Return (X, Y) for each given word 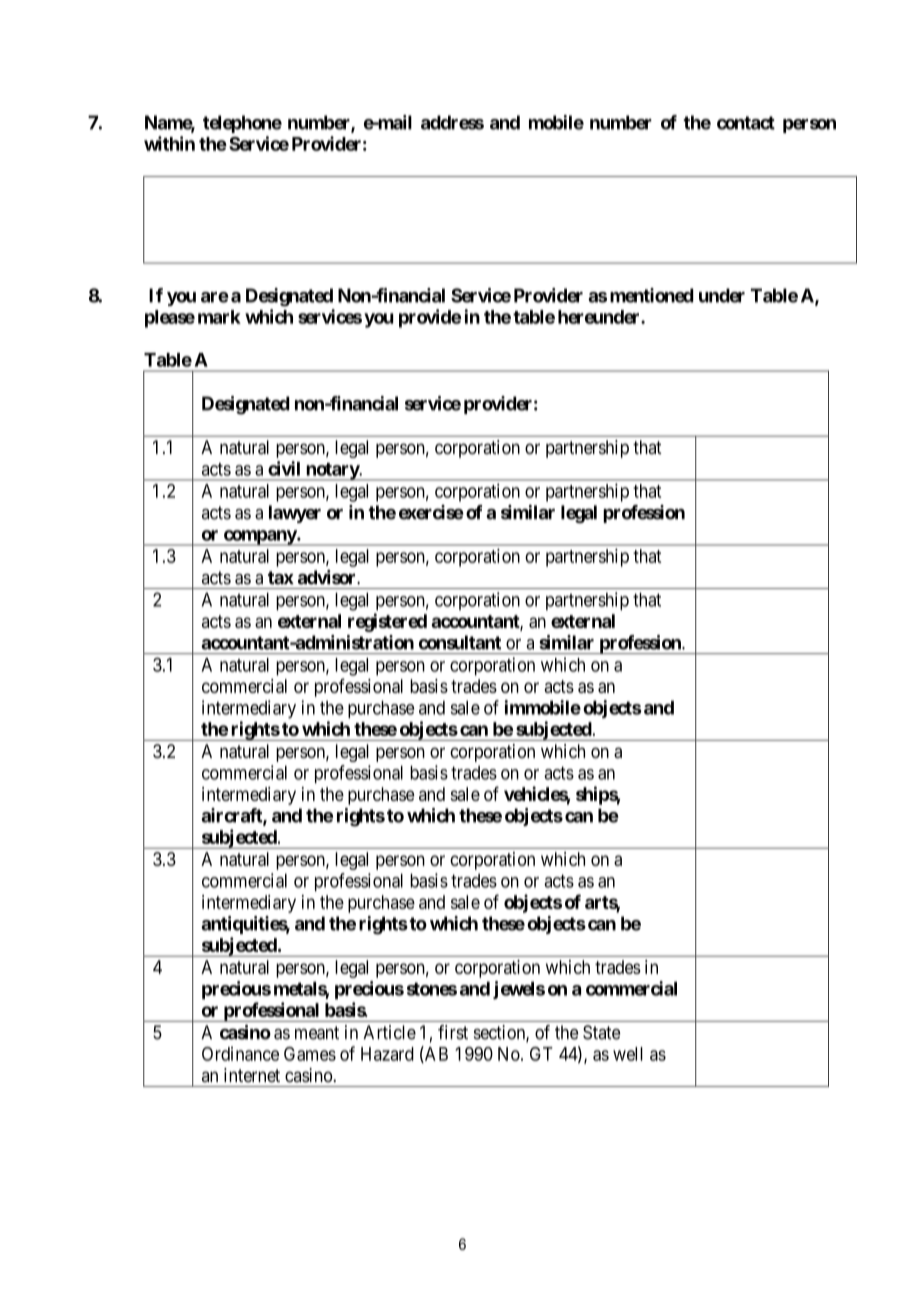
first (453, 1032)
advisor (328, 577)
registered (387, 622)
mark (219, 317)
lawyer (295, 514)
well (628, 1054)
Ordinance (240, 1053)
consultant (460, 642)
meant (317, 1033)
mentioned (652, 295)
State (601, 1032)
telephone (242, 124)
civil (284, 468)
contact (746, 123)
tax (281, 578)
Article (389, 1032)
